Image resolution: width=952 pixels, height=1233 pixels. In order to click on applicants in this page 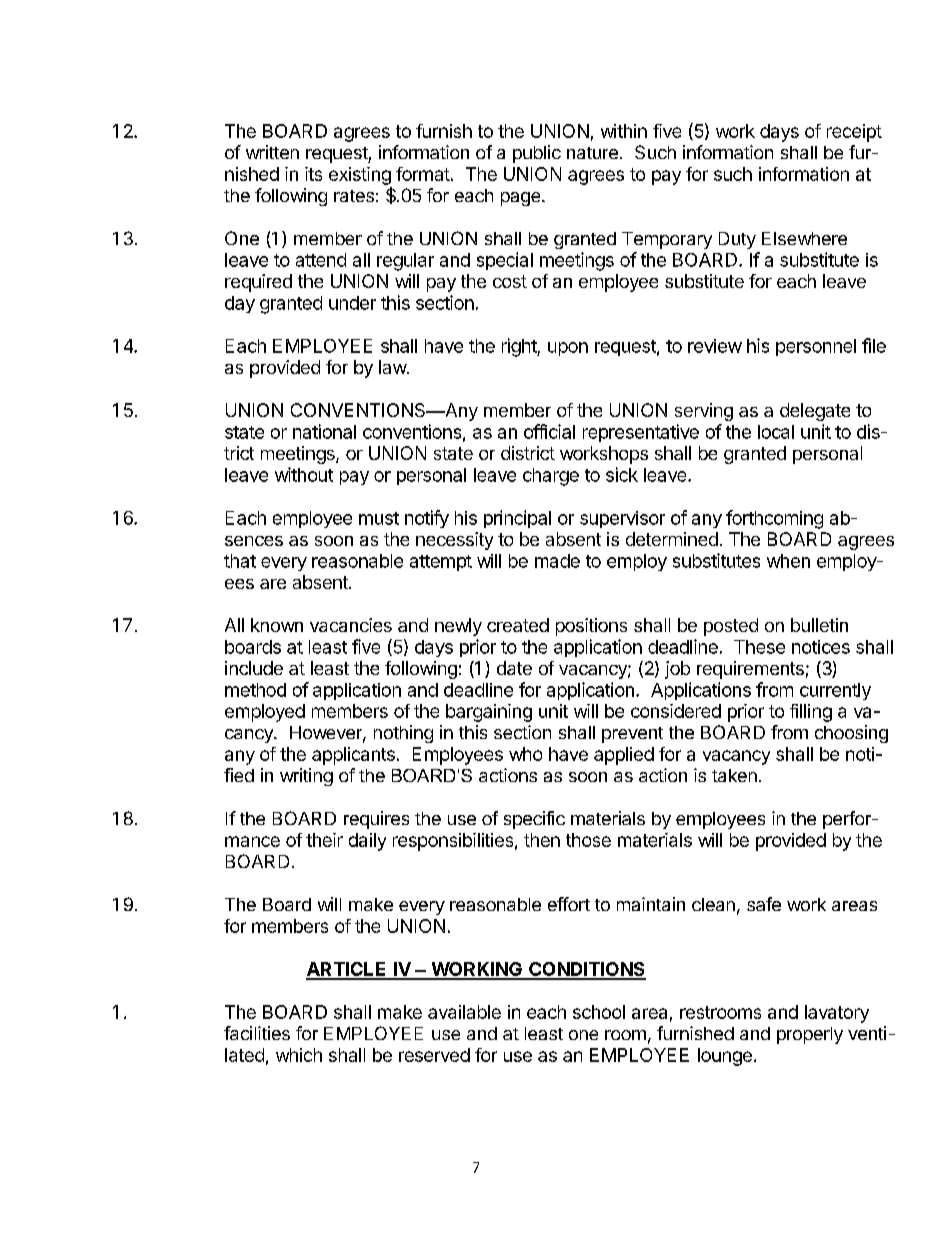, I will do `click(353, 756)`.
